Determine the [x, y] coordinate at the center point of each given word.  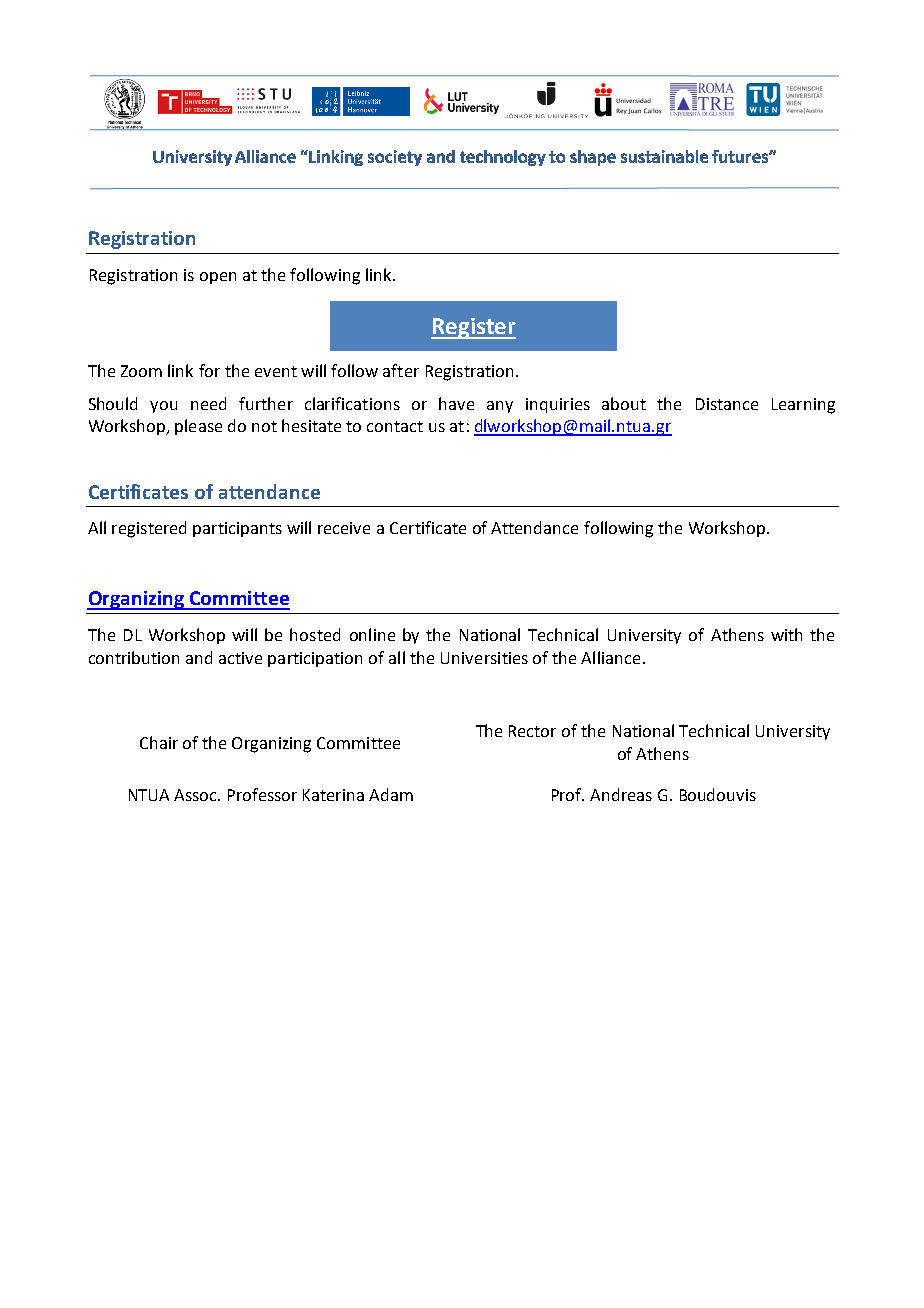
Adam [391, 794]
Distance [727, 404]
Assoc [197, 795]
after [401, 370]
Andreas [621, 794]
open [218, 278]
